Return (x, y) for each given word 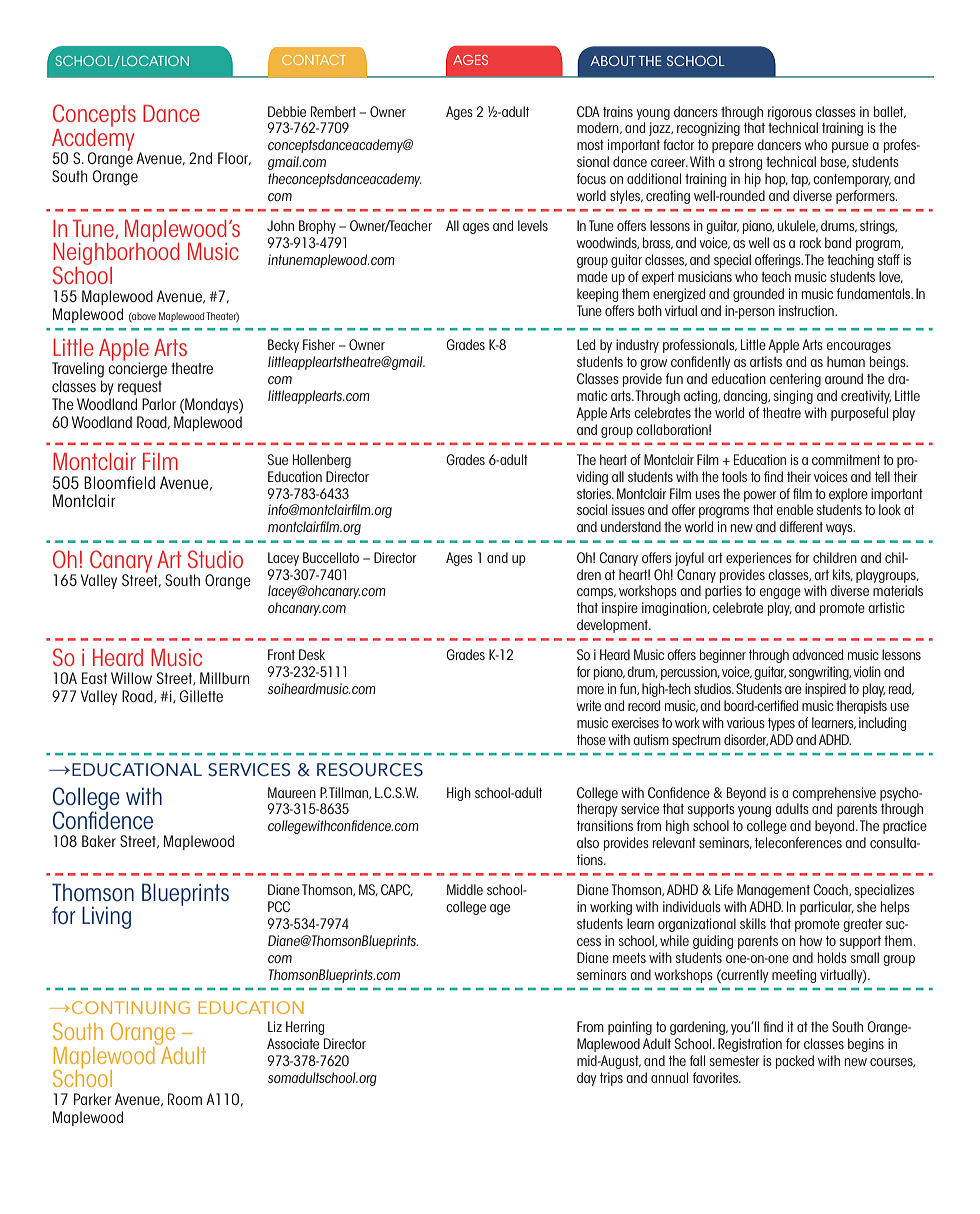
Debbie (287, 111)
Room (185, 1099)
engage (780, 593)
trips (611, 1079)
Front (281, 654)
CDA (588, 111)
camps (596, 593)
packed (795, 1062)
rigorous (790, 113)
